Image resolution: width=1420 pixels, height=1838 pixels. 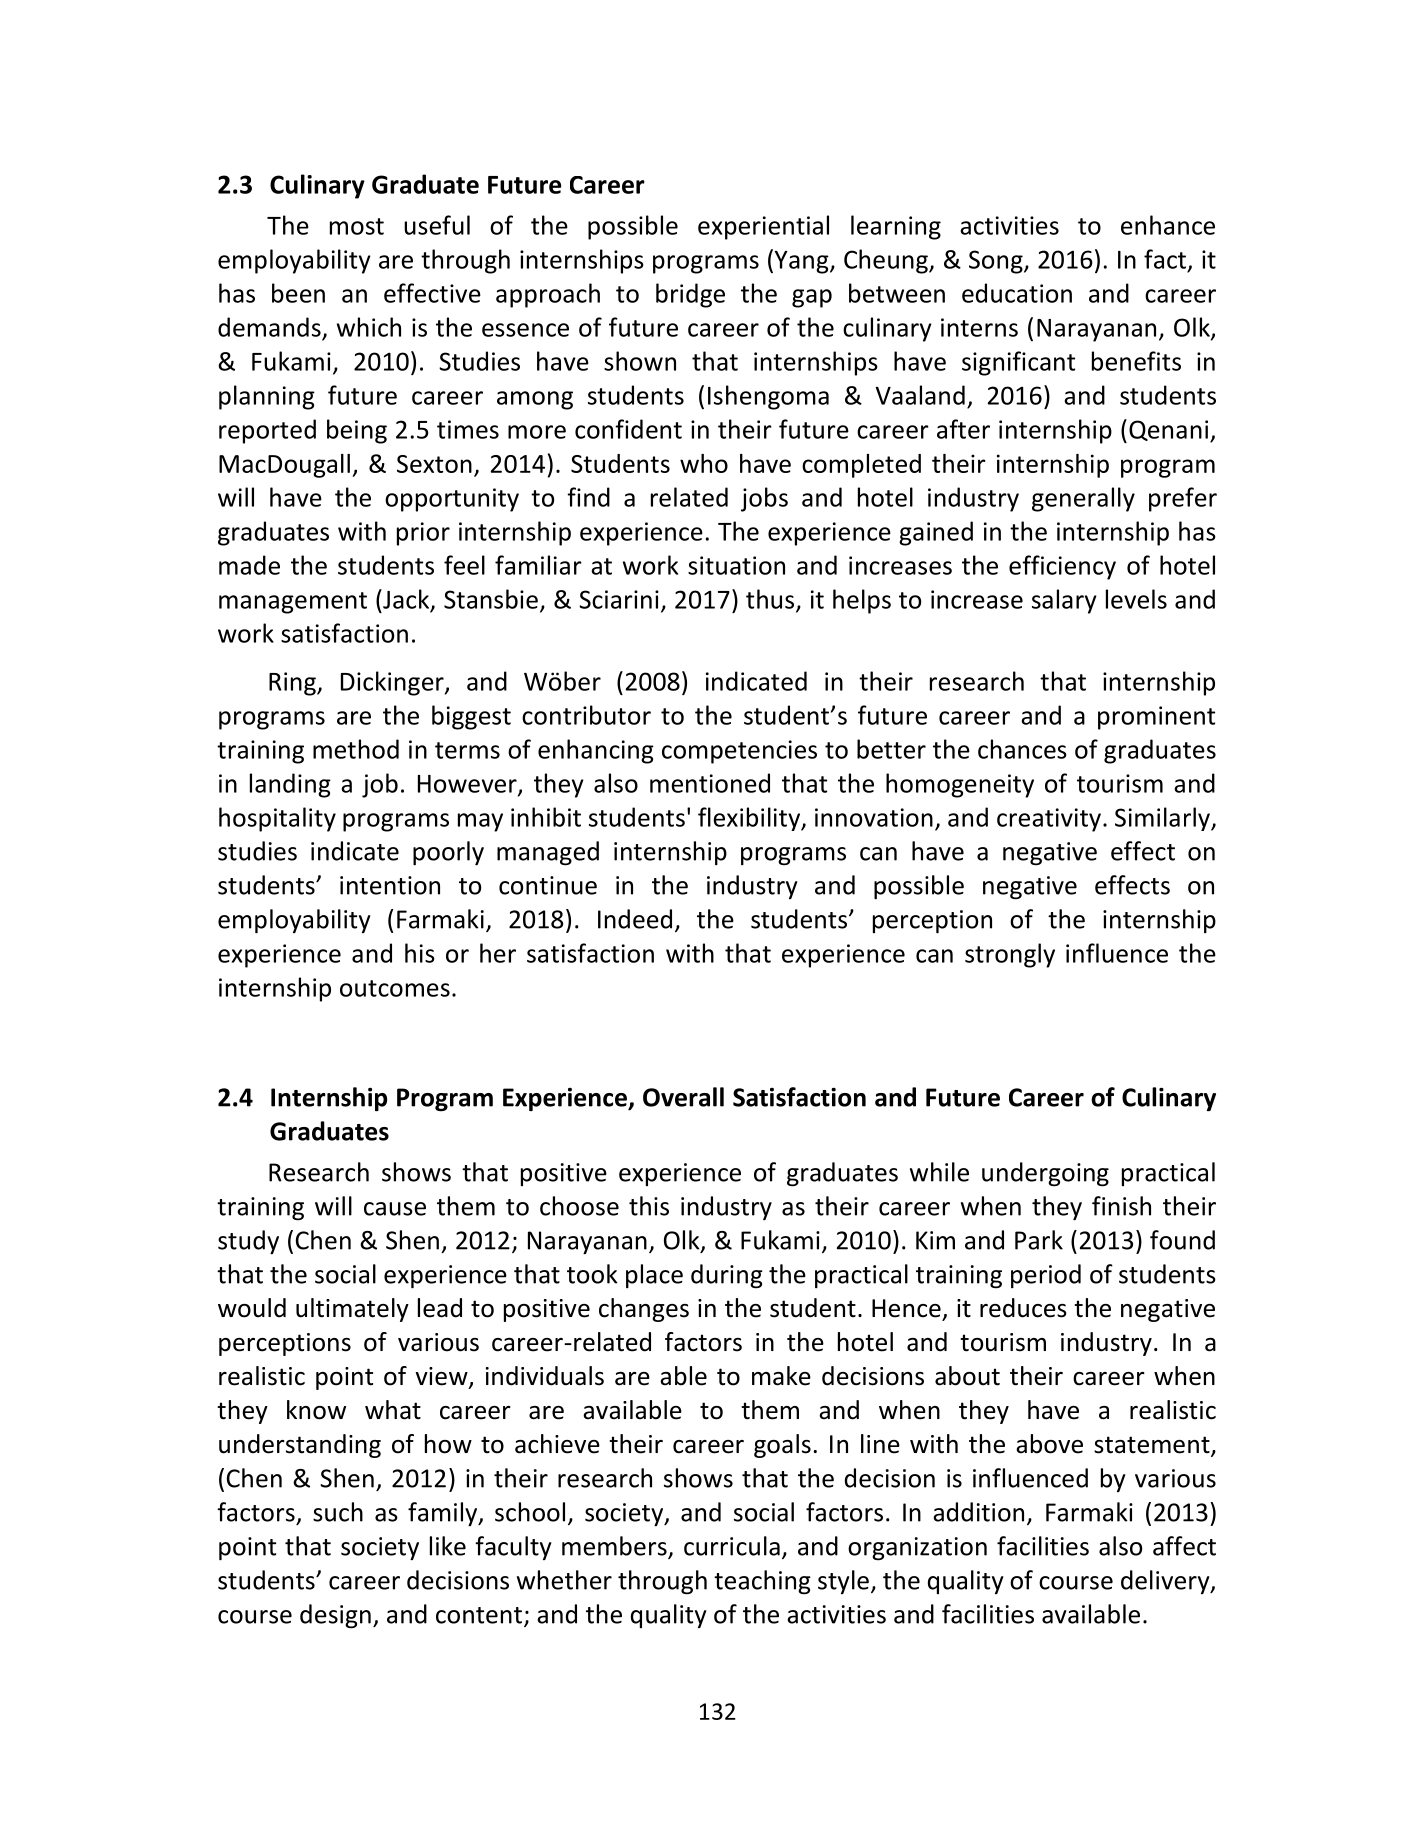 I want to click on situation, so click(x=736, y=565).
